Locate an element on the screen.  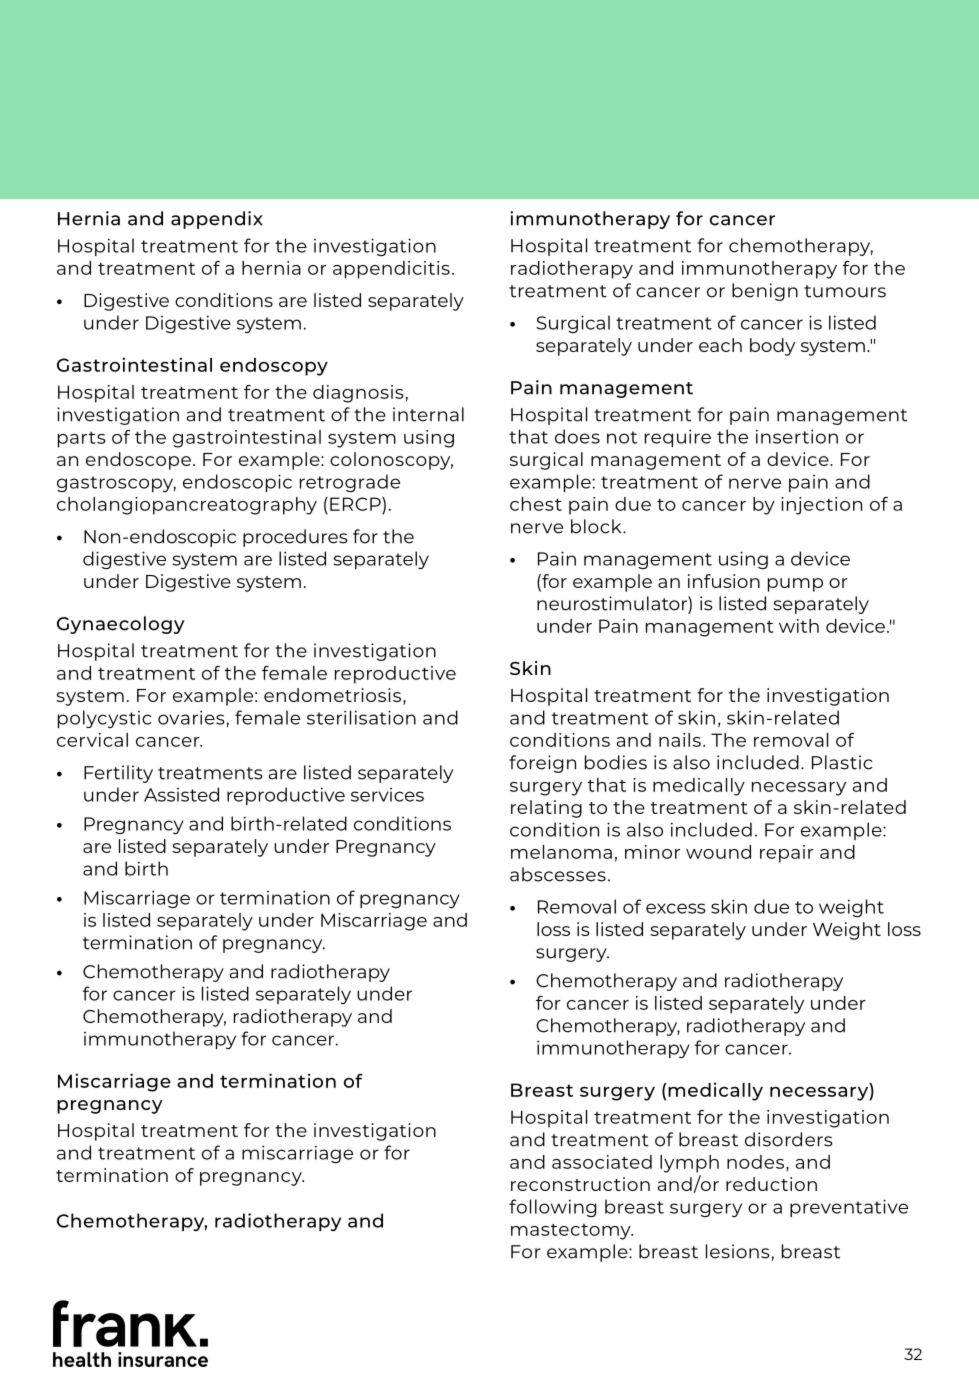
nails is located at coordinates (680, 740).
